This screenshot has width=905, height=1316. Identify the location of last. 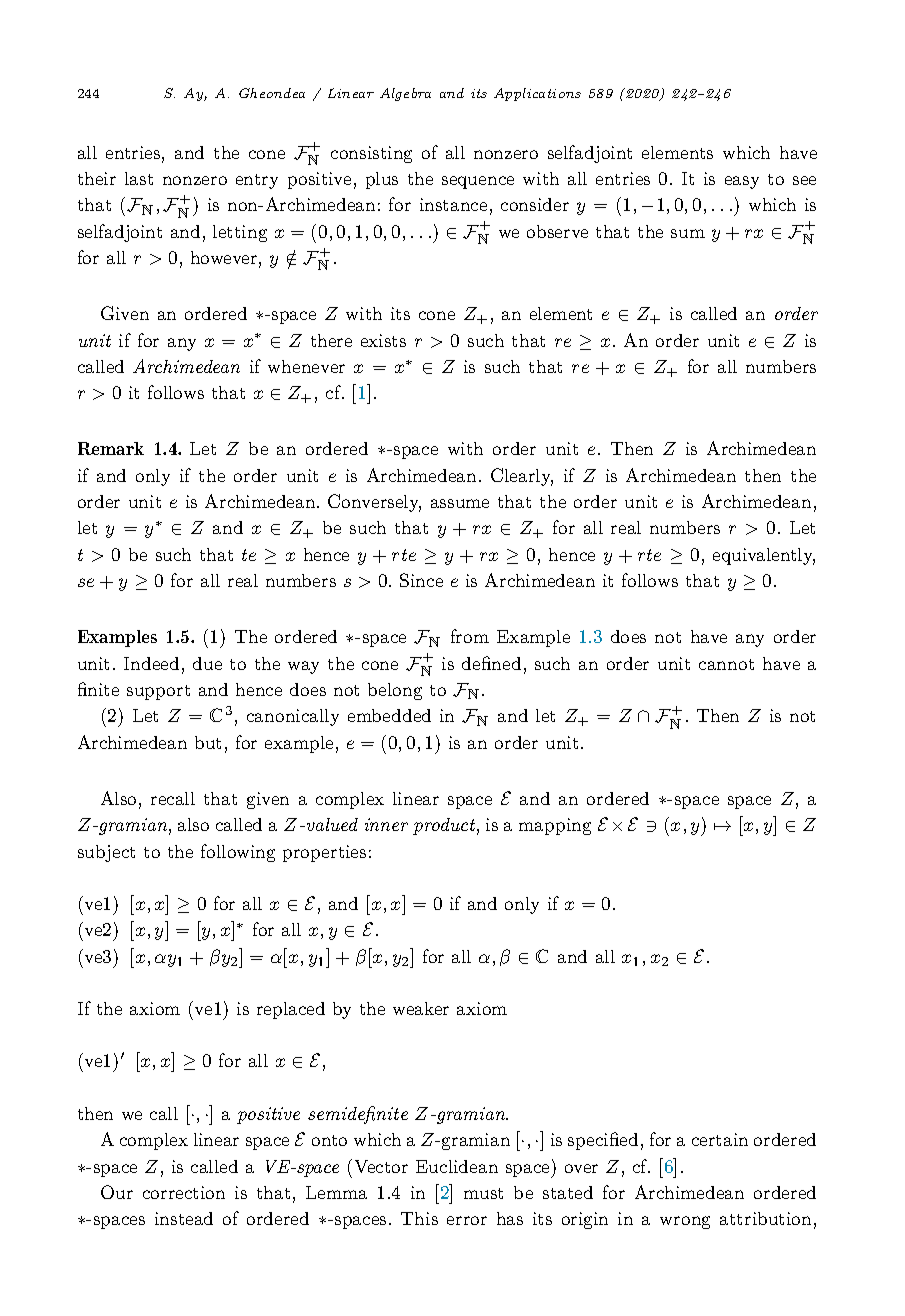
(139, 178).
